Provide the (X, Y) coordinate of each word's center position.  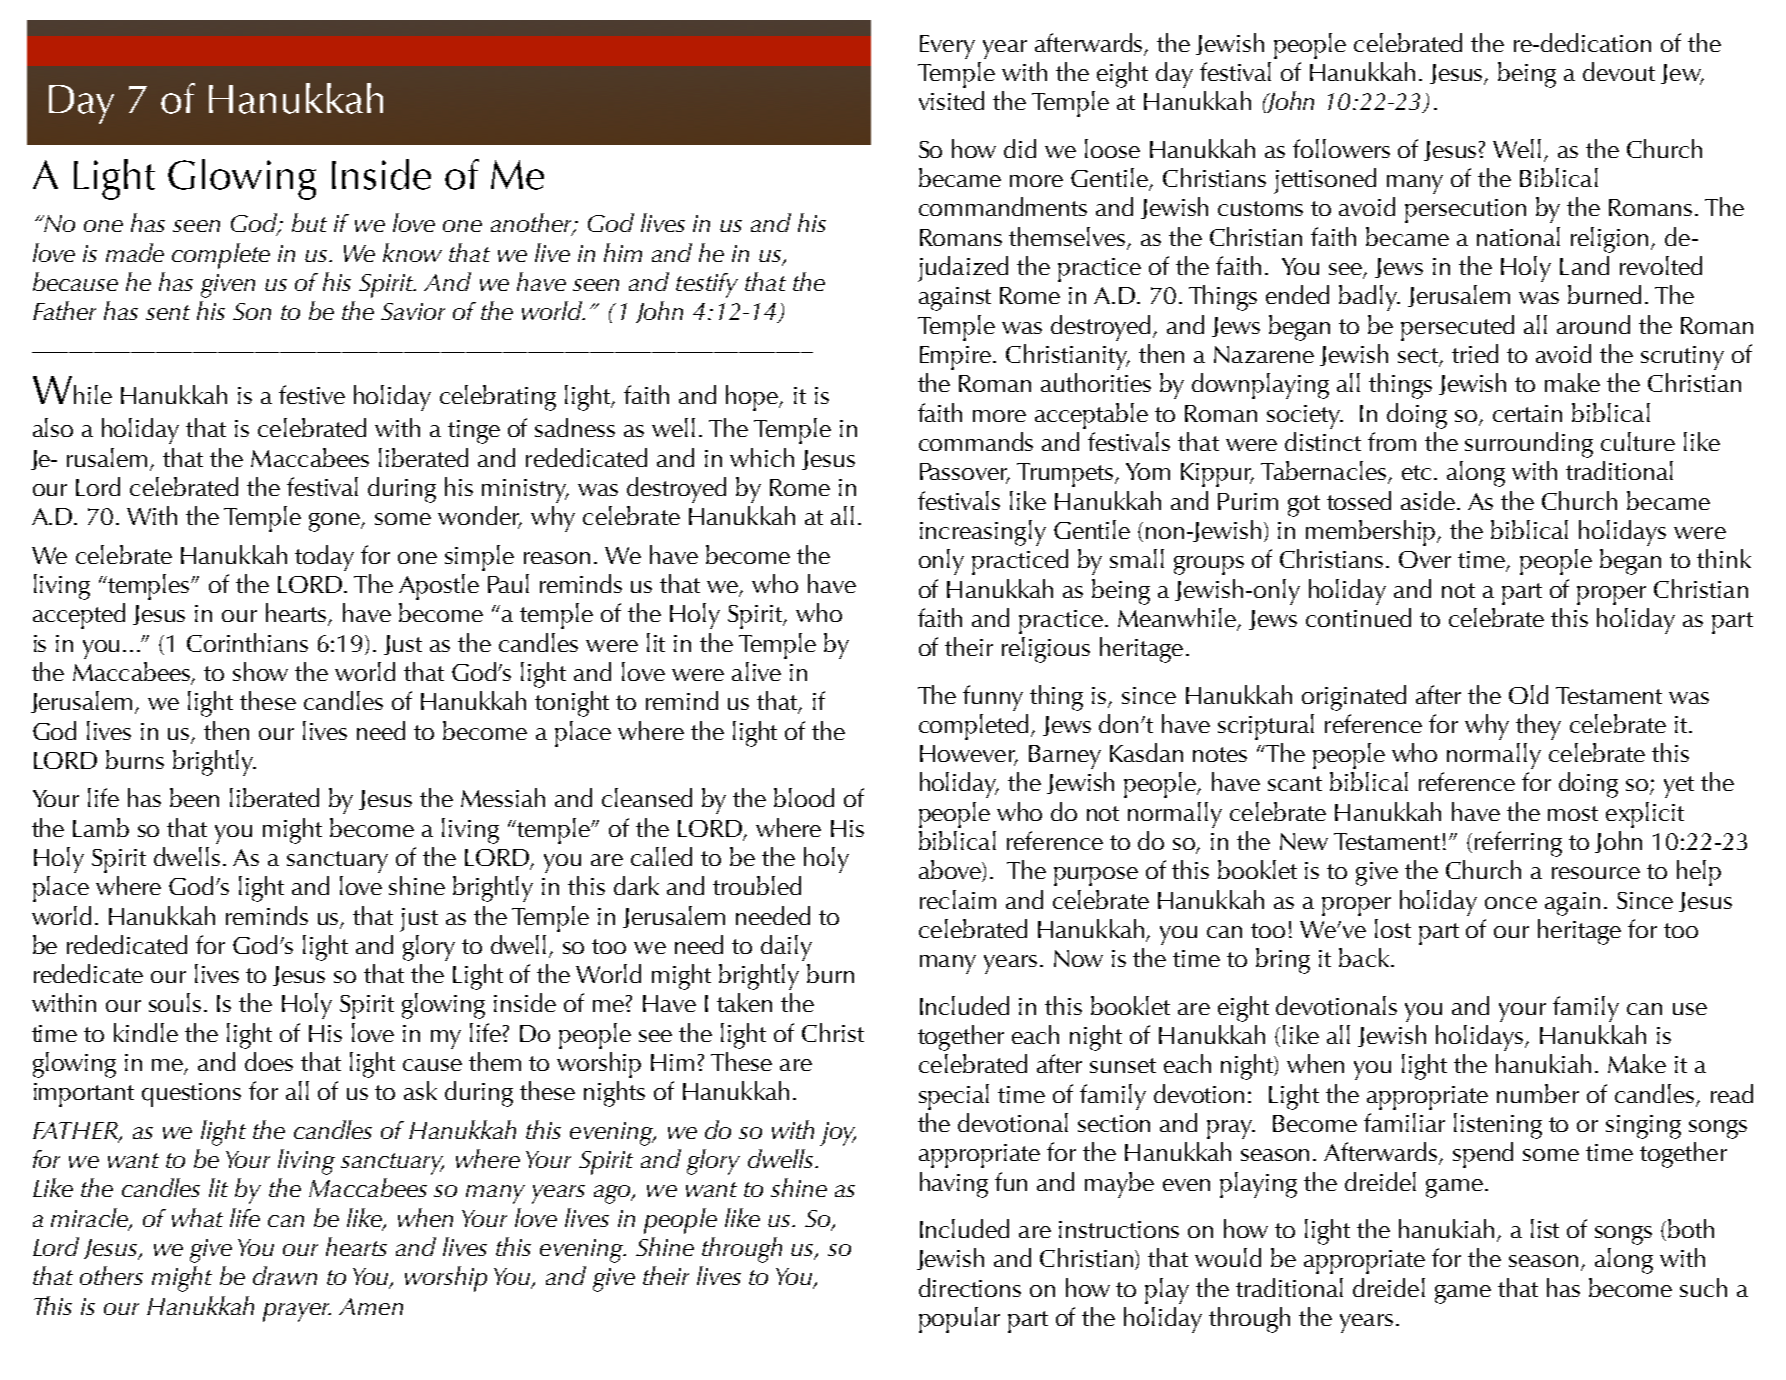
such (1703, 1287)
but (309, 222)
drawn (285, 1275)
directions (970, 1287)
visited (951, 100)
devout (1619, 71)
